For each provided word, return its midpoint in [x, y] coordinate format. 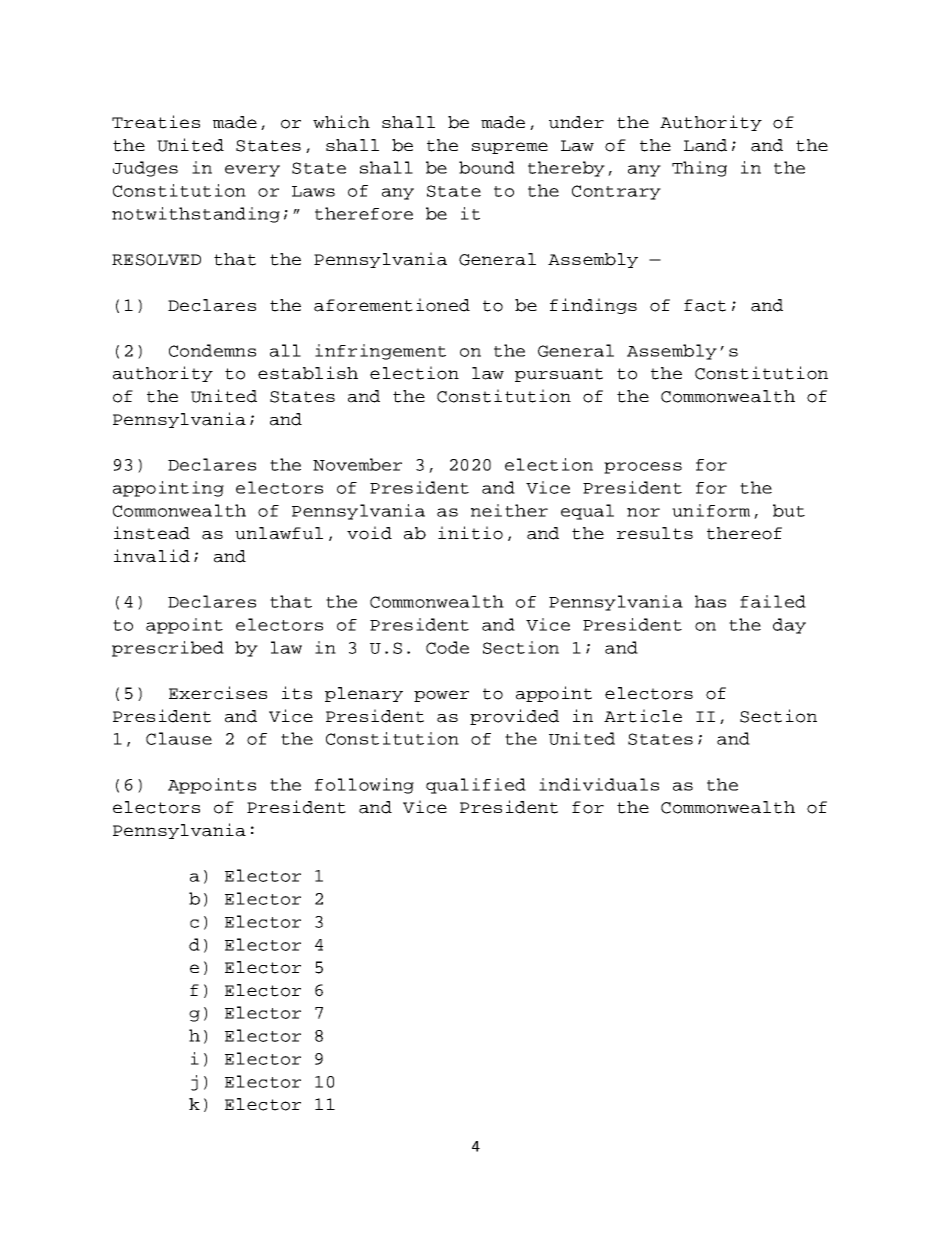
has [710, 601]
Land [705, 145]
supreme [510, 148]
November [357, 464]
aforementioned [392, 305]
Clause [179, 738]
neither [509, 510]
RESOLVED [156, 260]
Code [447, 647]
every [252, 171]
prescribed [168, 649]
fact [705, 305]
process [643, 468]
